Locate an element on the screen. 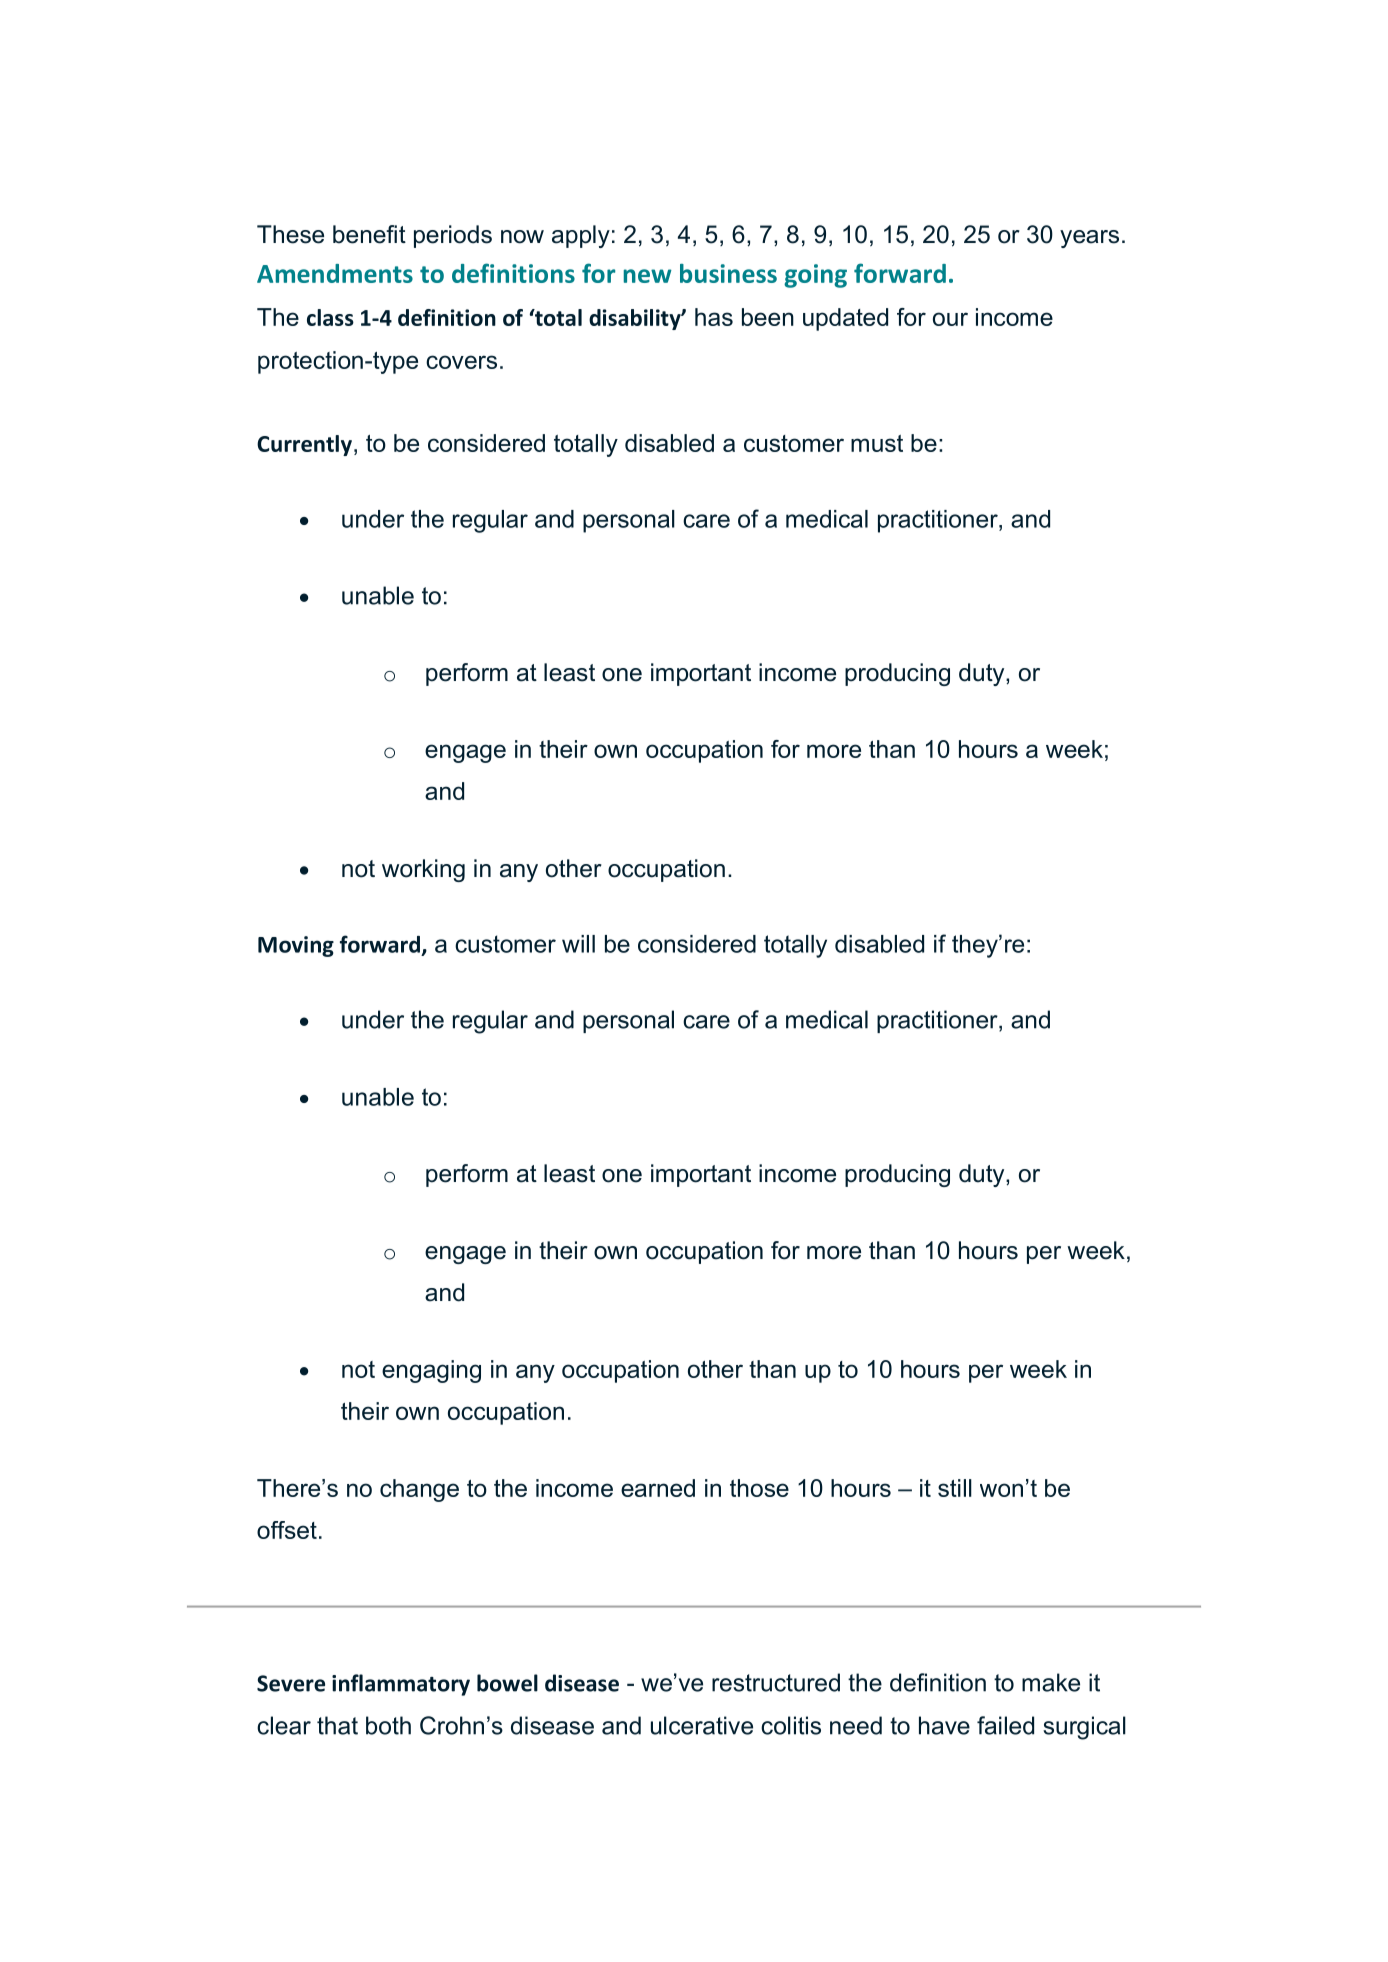 The width and height of the screenshot is (1388, 1962). new is located at coordinates (648, 276).
